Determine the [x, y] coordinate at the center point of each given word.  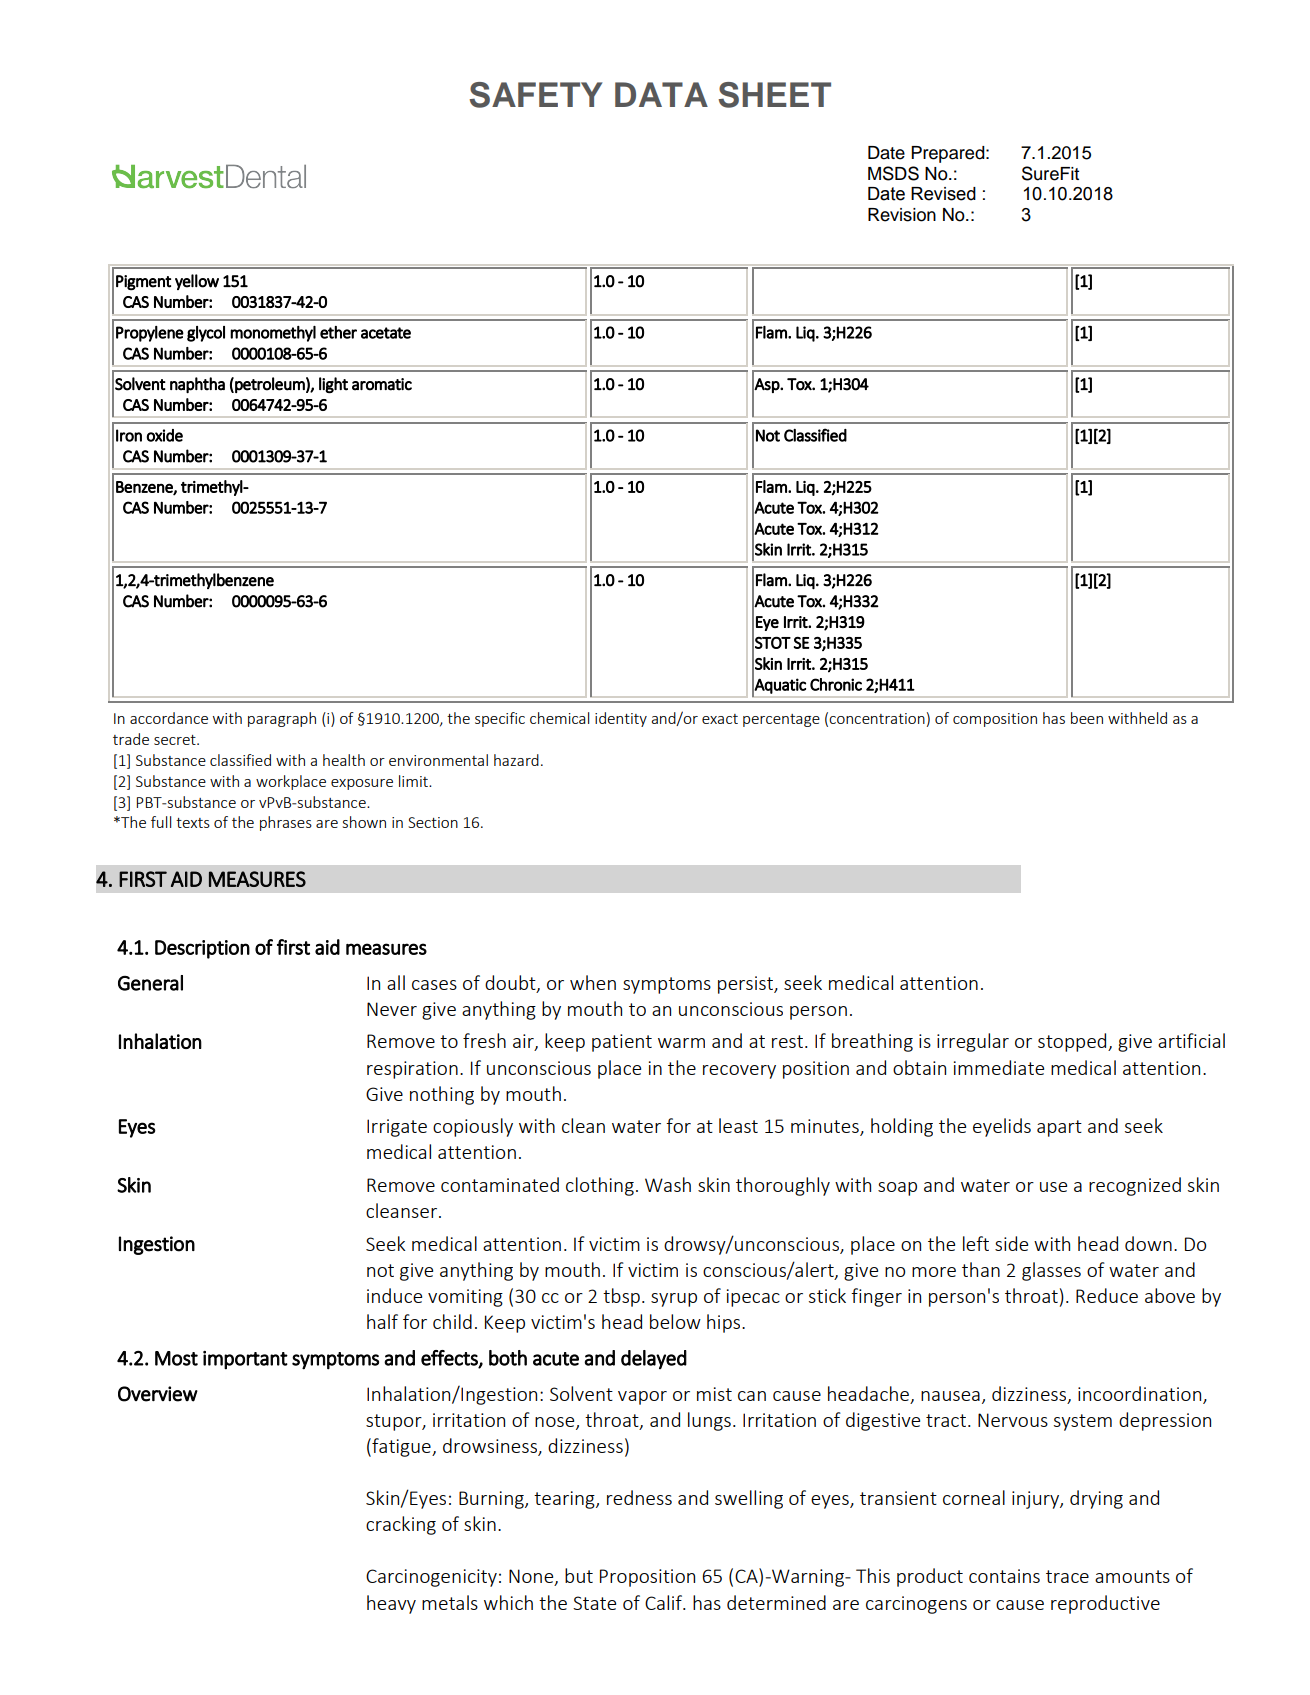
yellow [197, 282]
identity [621, 719]
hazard [516, 760]
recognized [1135, 1186]
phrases [286, 823]
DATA [661, 94]
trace [1067, 1576]
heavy [391, 1604]
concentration [877, 718]
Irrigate [397, 1128]
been [1087, 718]
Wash [668, 1184]
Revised [943, 194]
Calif [665, 1602]
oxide [164, 435]
